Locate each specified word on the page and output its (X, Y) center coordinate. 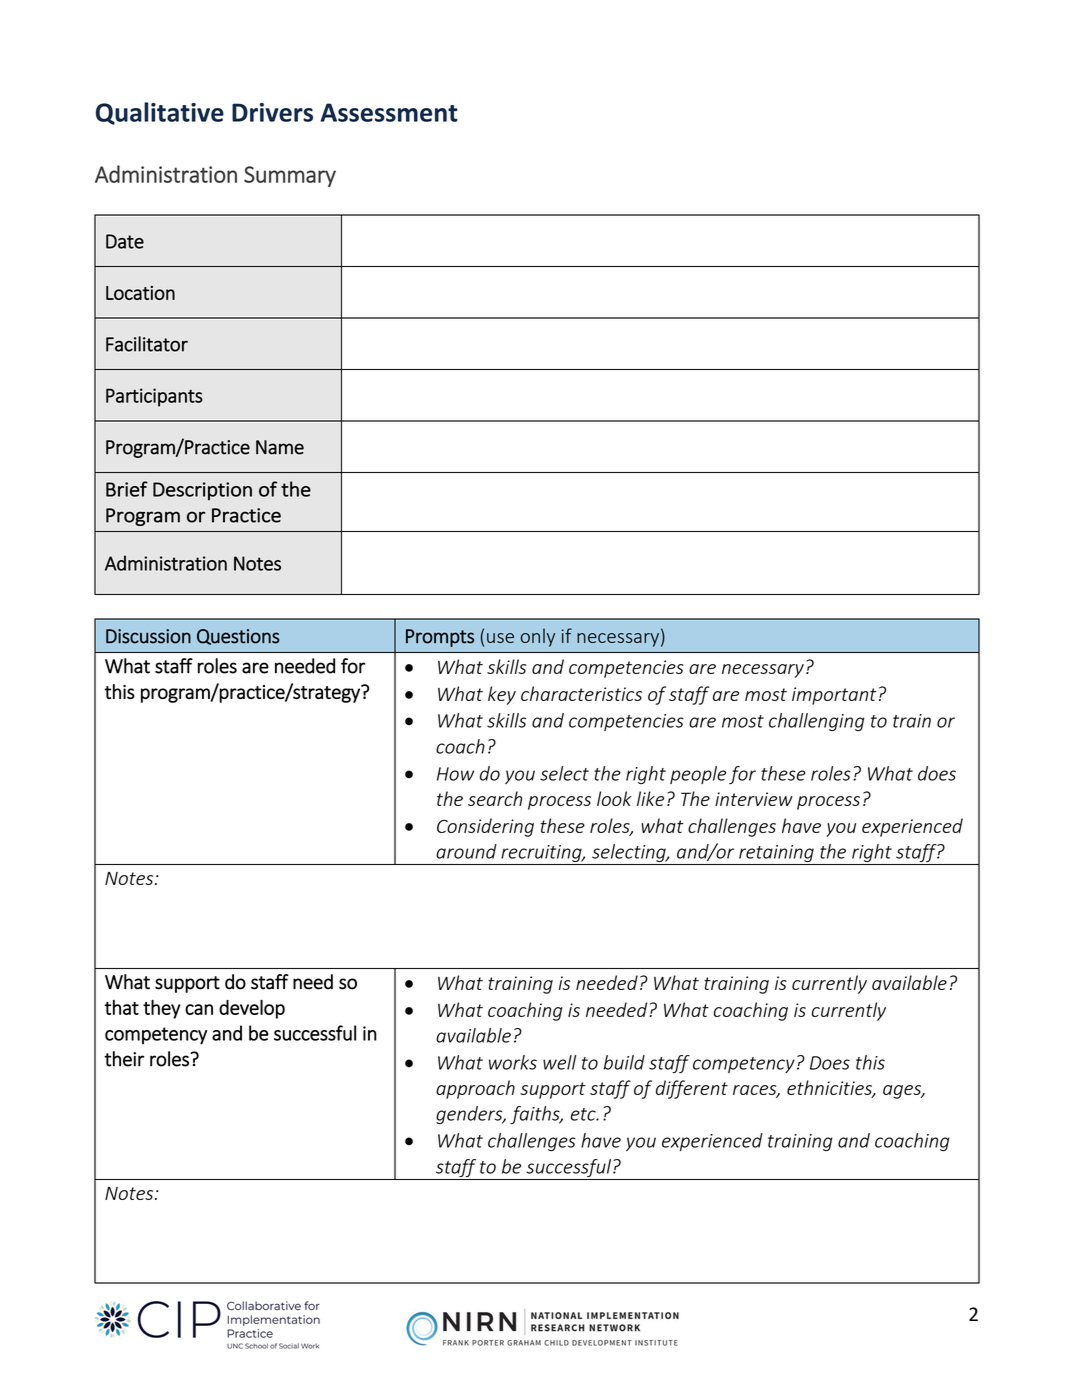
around (466, 851)
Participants (154, 397)
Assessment (389, 112)
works (513, 1062)
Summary (290, 176)
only (538, 637)
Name (280, 447)
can (199, 1009)
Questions (238, 637)
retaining (776, 855)
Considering (485, 827)
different (692, 1089)
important (834, 696)
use (500, 638)
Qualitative (160, 113)
